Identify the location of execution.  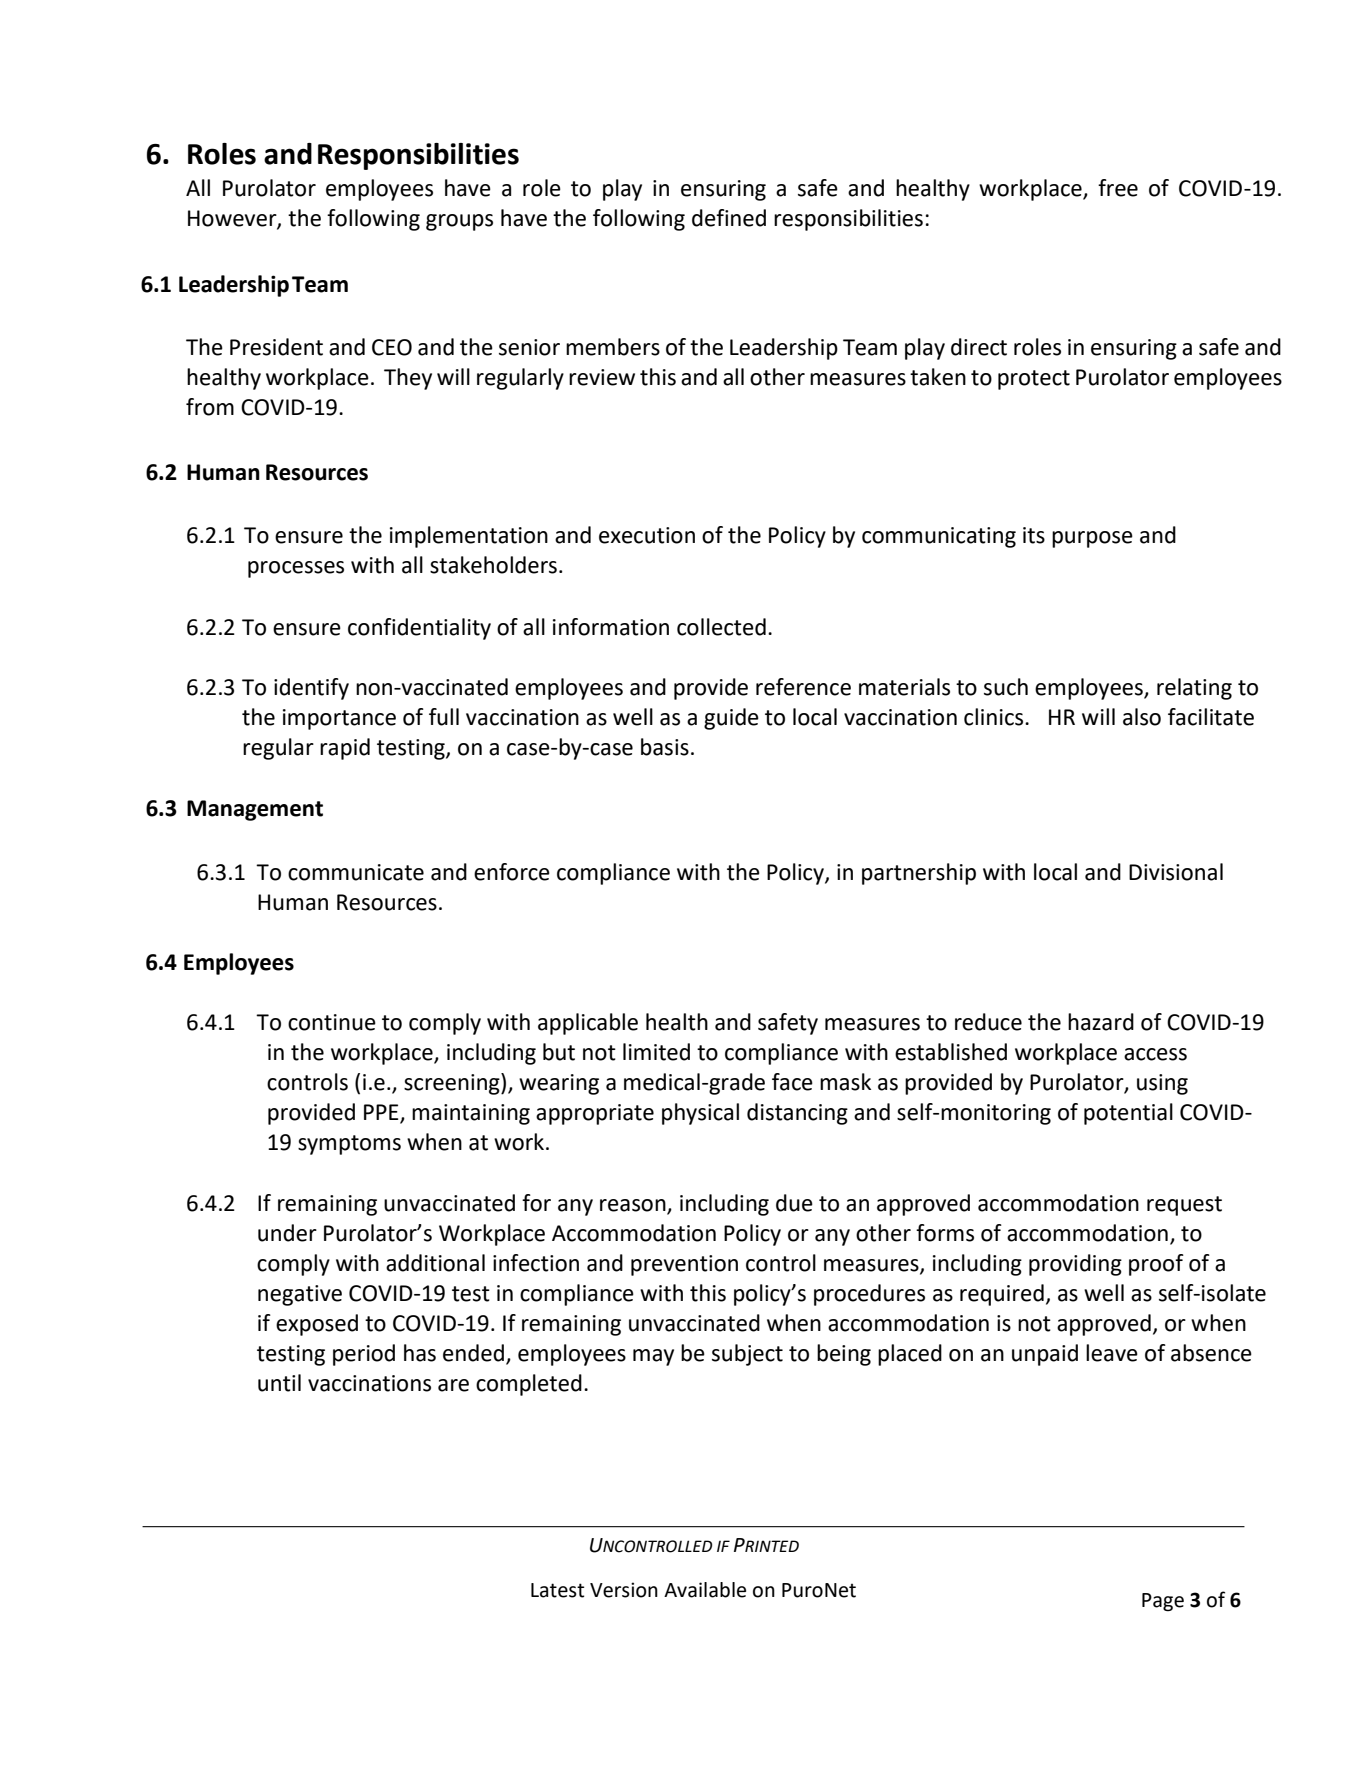
(647, 535).
